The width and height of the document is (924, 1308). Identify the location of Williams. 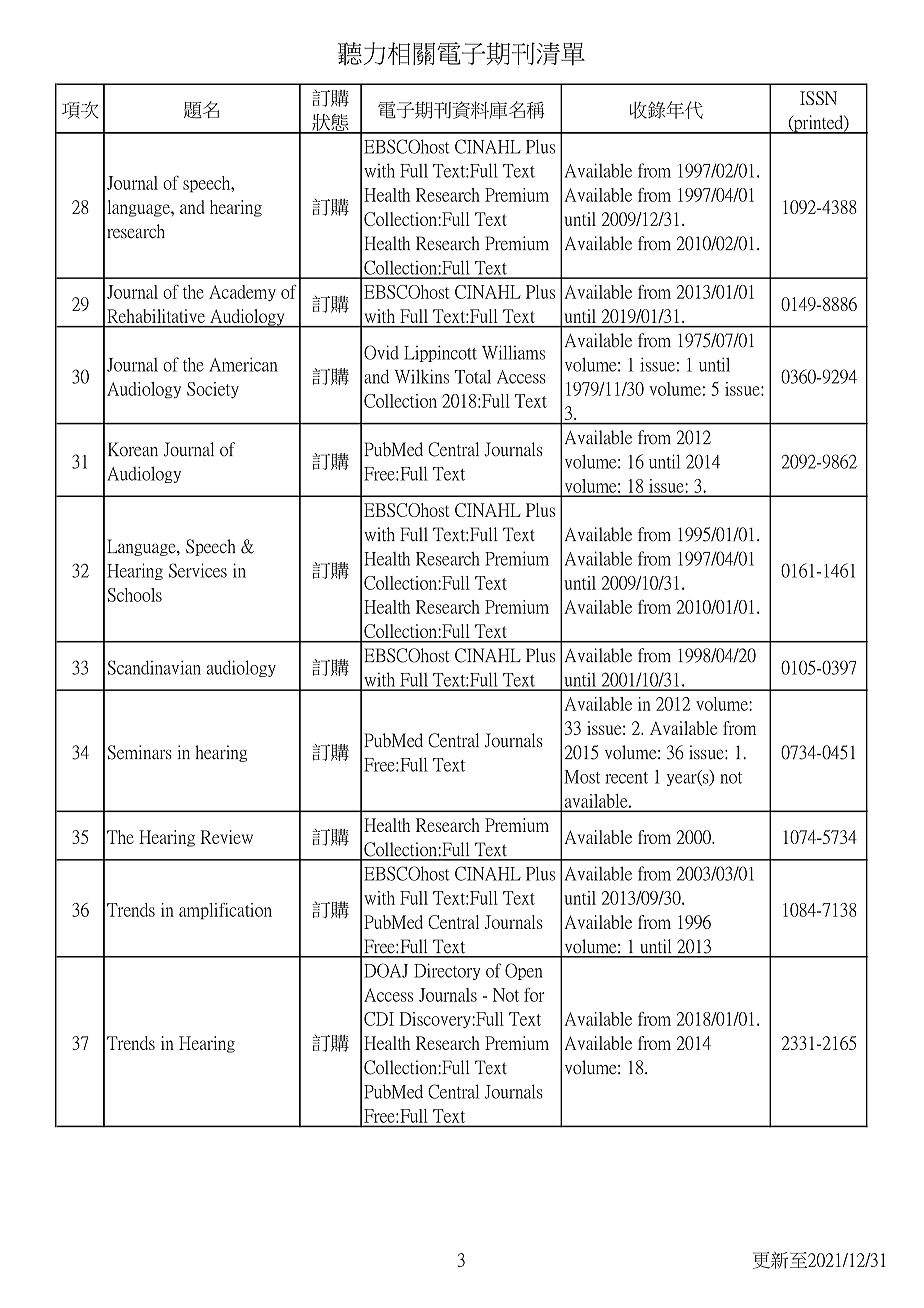
(513, 352).
